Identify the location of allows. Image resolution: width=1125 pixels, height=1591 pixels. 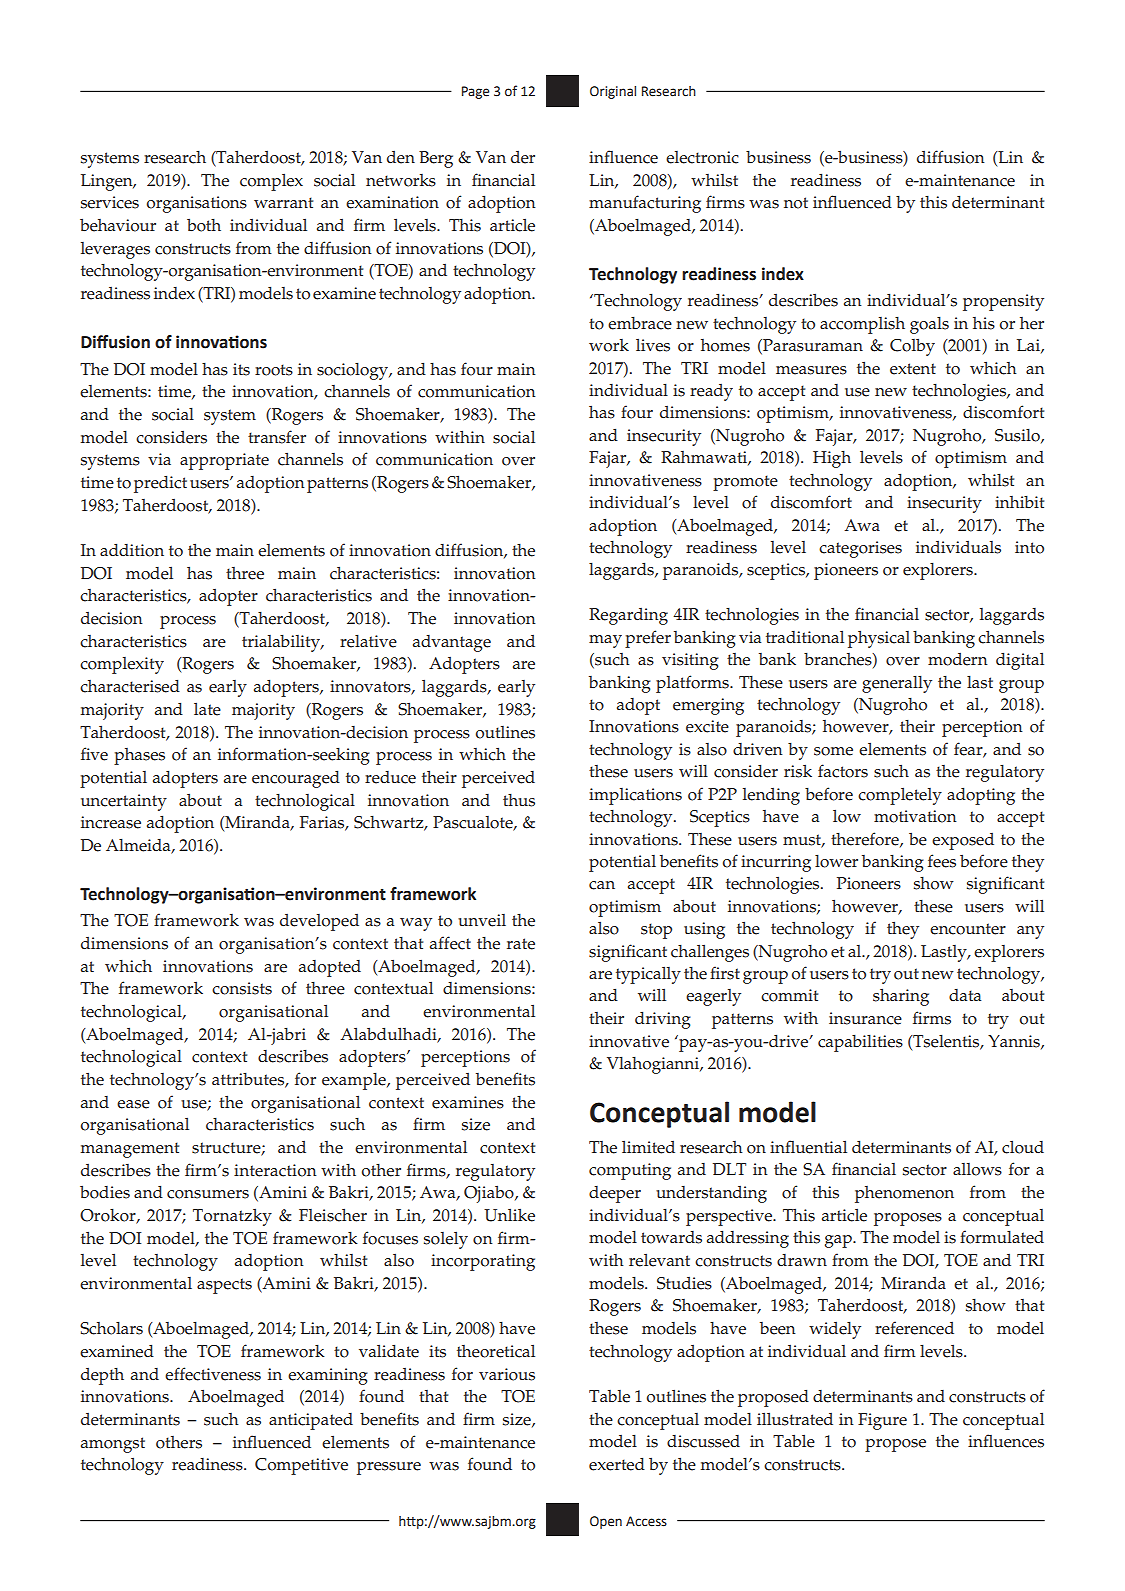
(977, 1169).
